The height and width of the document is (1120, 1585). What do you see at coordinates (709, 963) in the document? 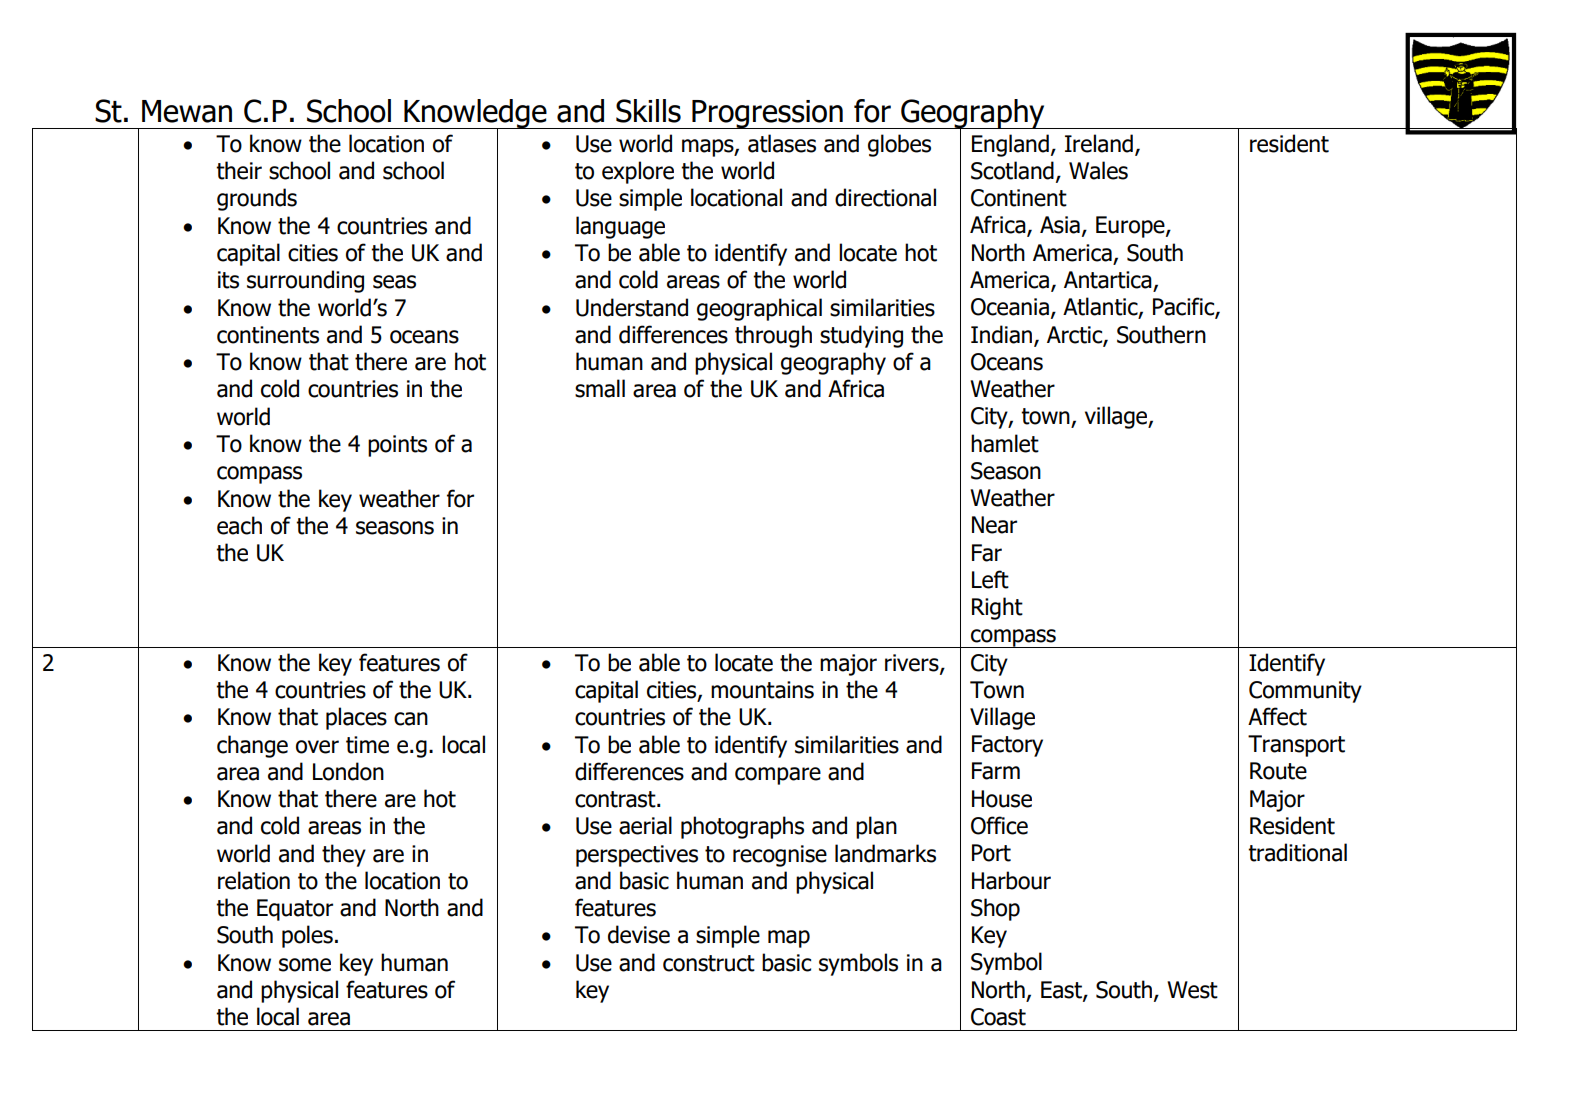
I see `construct` at bounding box center [709, 963].
